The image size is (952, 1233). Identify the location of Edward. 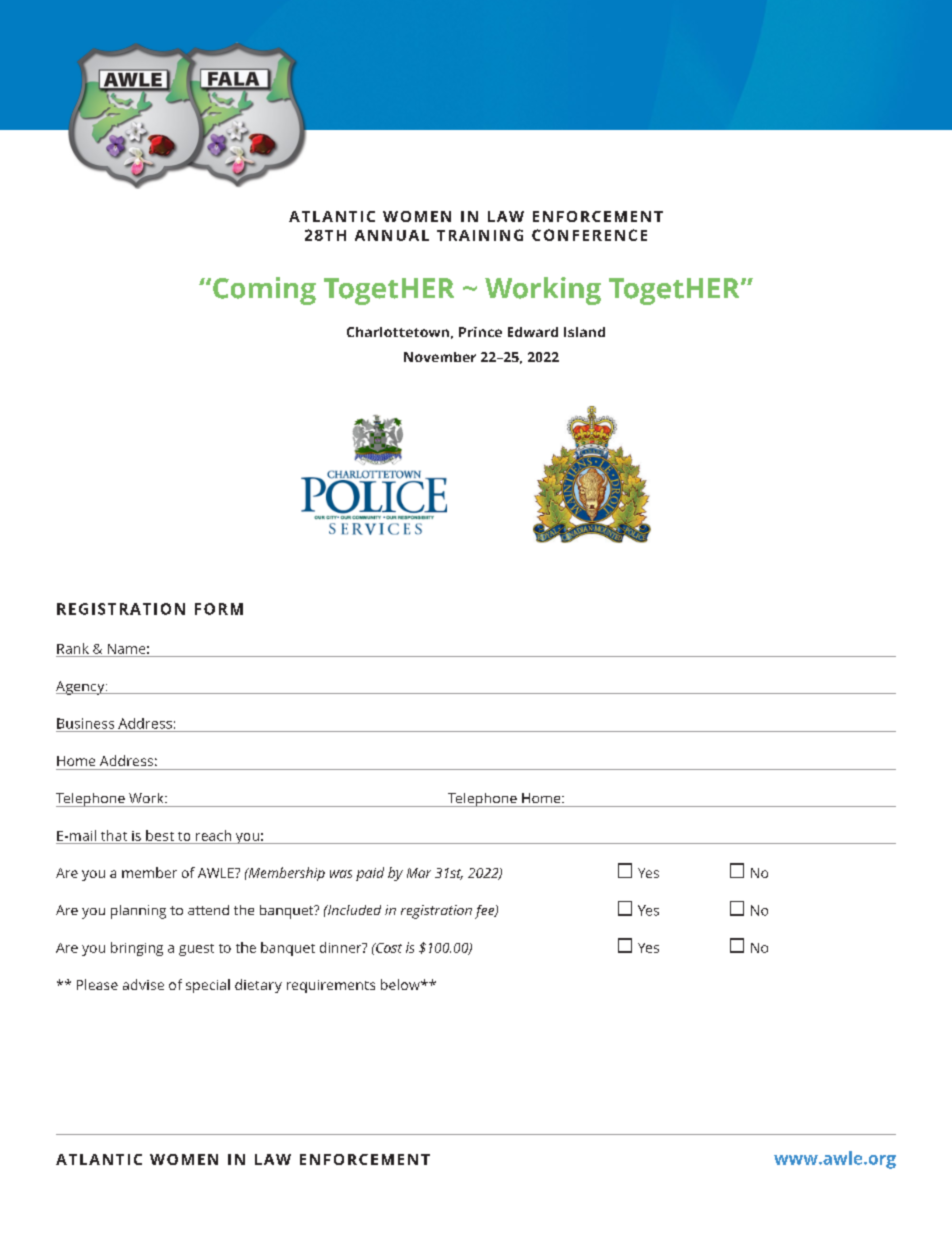
(533, 332).
